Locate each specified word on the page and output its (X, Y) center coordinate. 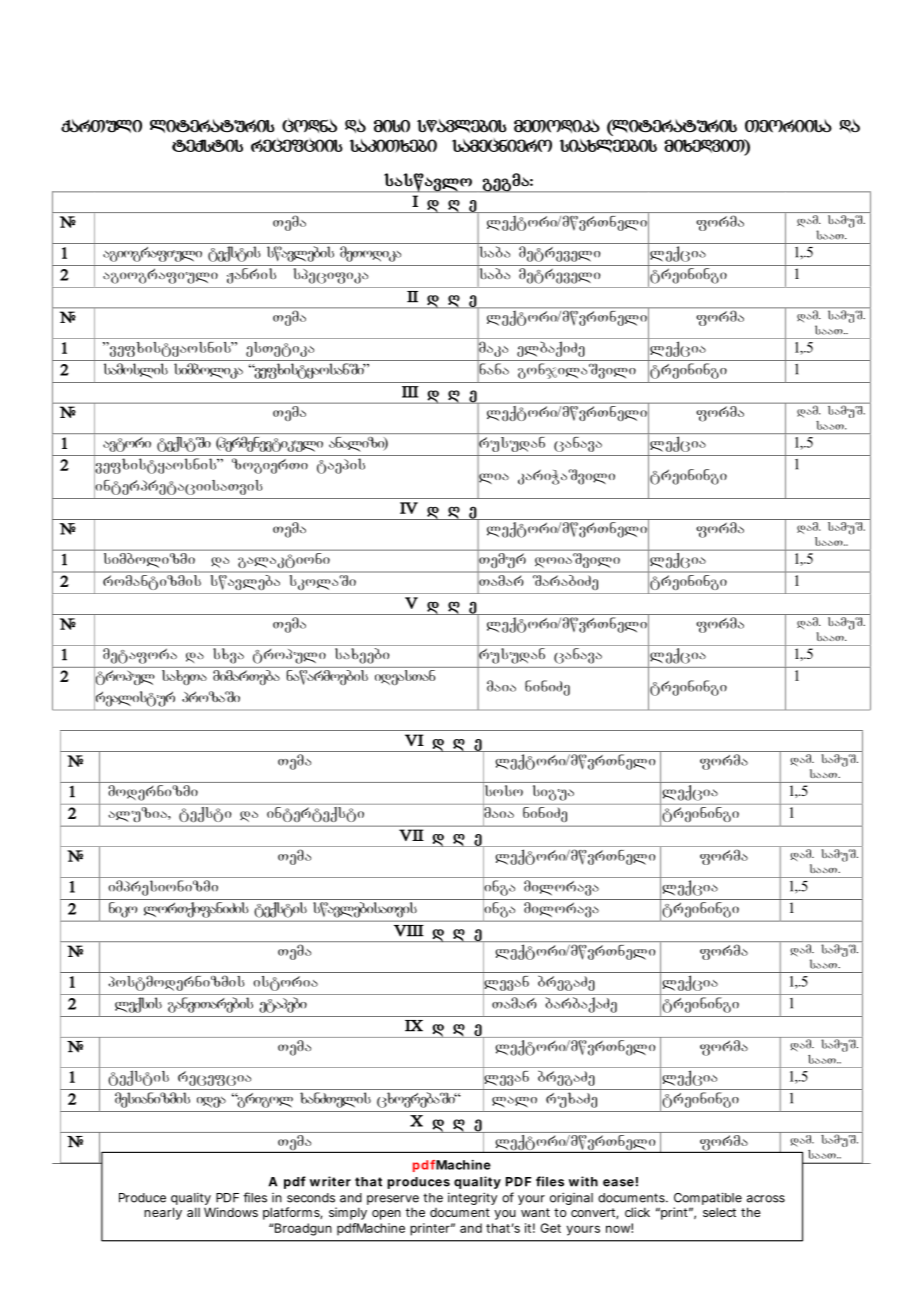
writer (330, 1181)
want (535, 1212)
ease (618, 1183)
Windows (231, 1212)
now (619, 1228)
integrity (472, 1198)
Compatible (708, 1200)
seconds (311, 1198)
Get (551, 1228)
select (719, 1212)
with (583, 1181)
